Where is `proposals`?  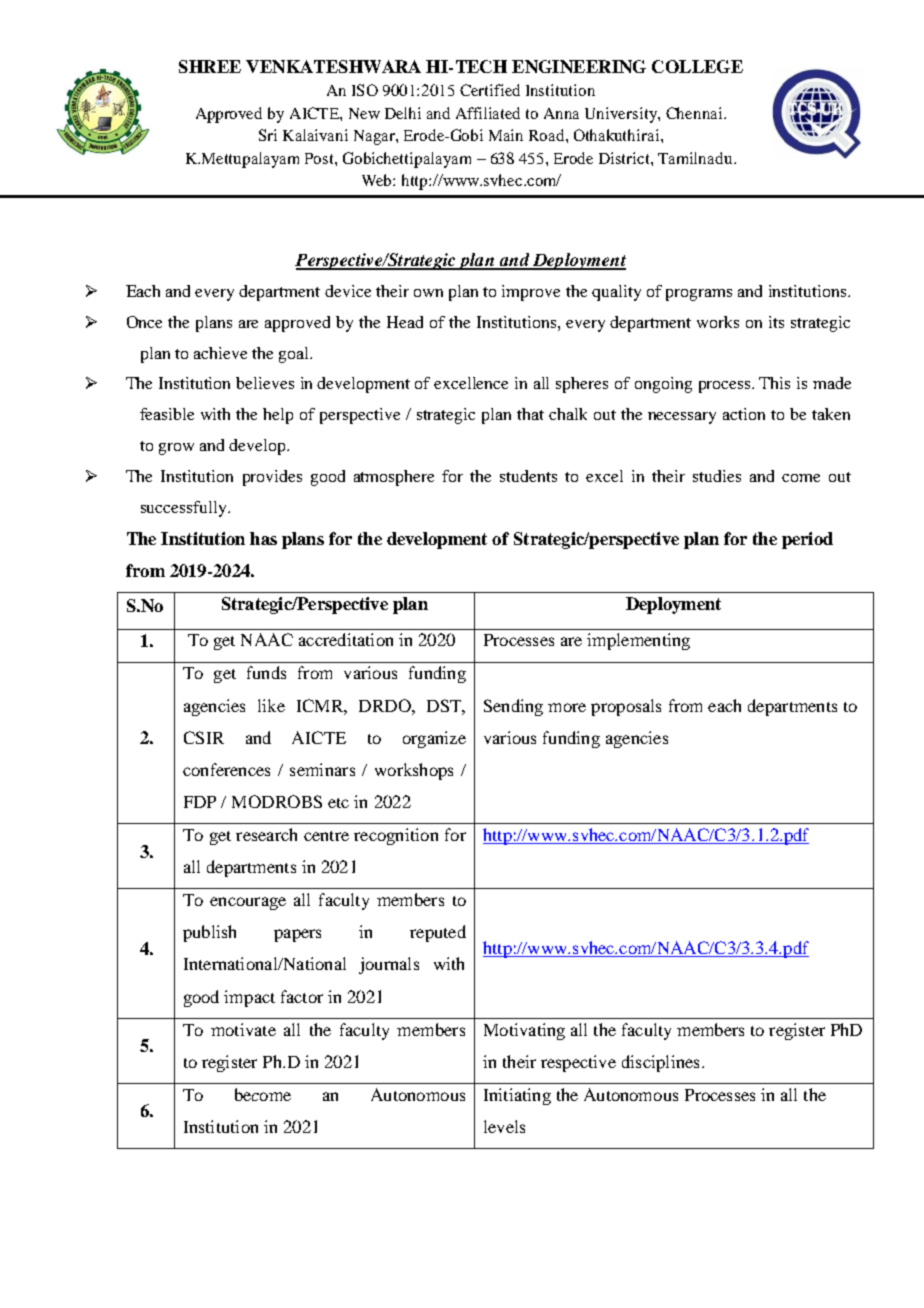
proposals is located at coordinates (626, 707).
